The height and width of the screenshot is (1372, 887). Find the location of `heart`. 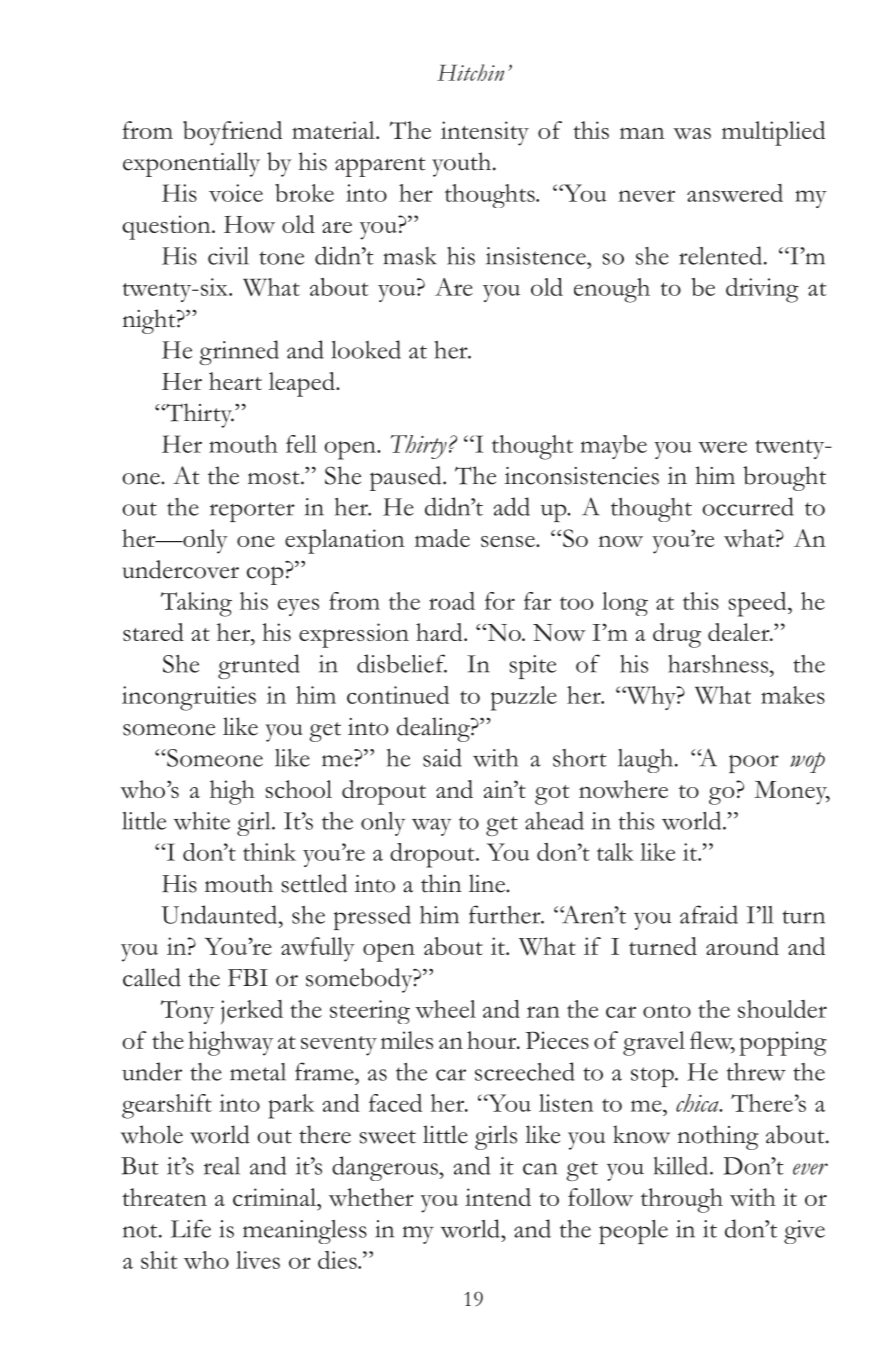

heart is located at coordinates (235, 381).
